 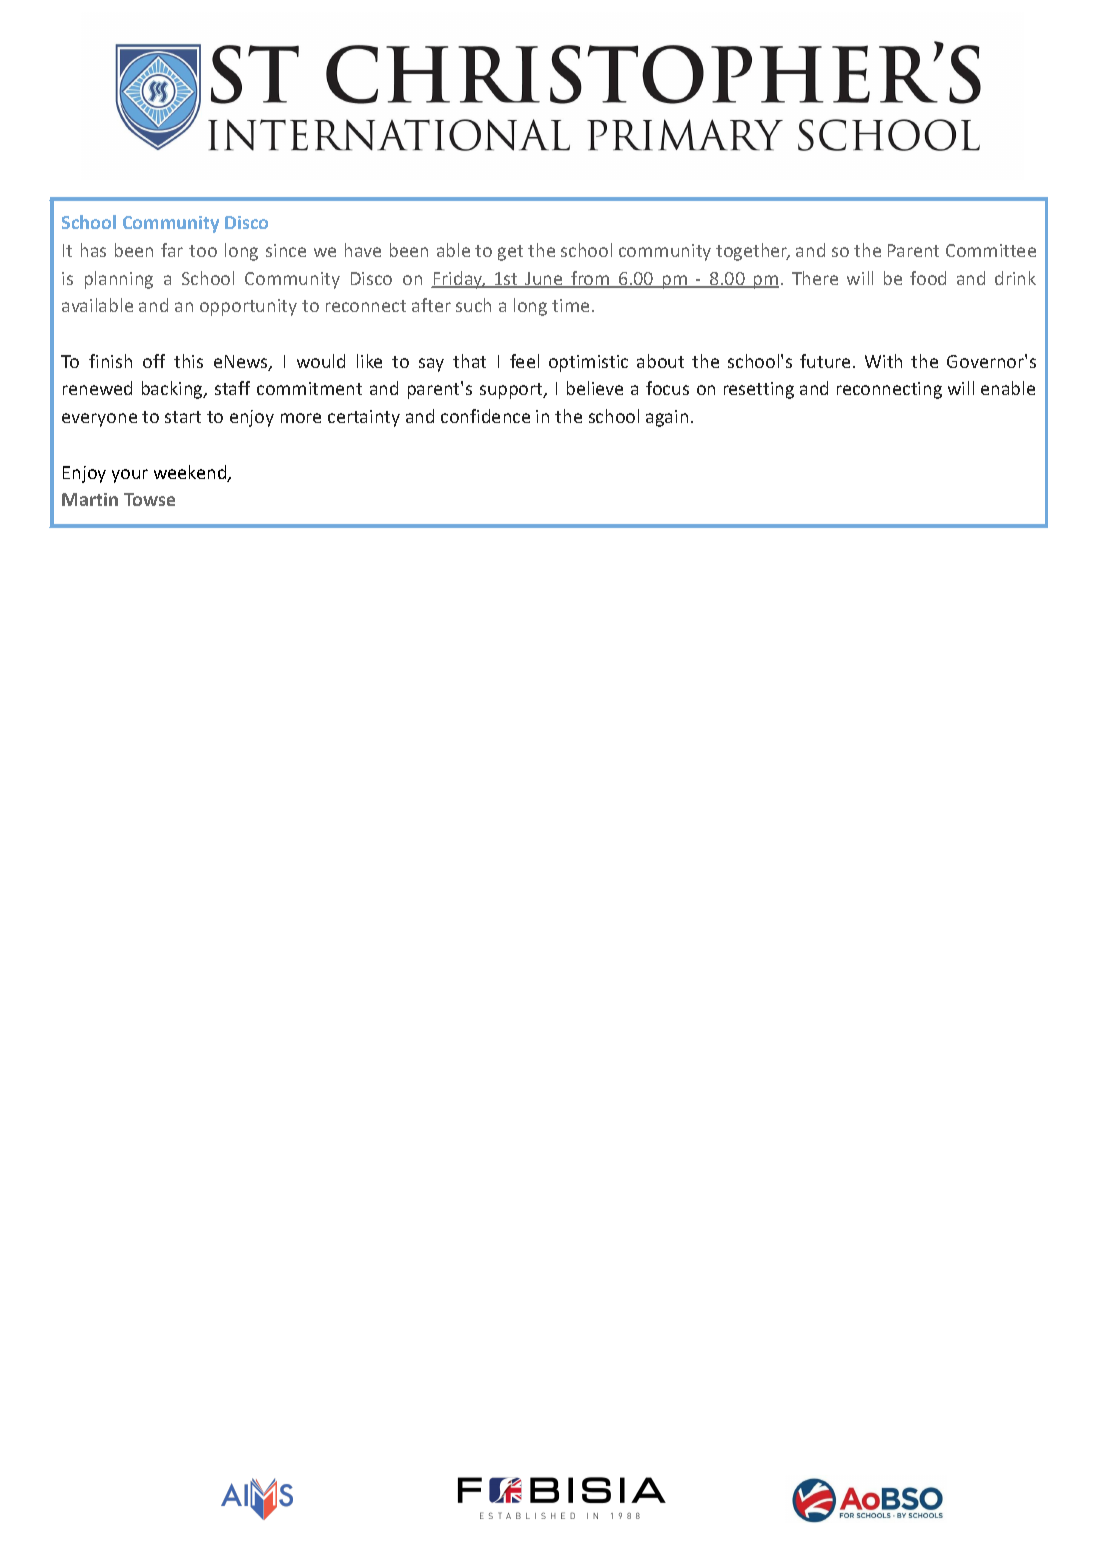 What do you see at coordinates (991, 250) in the page?
I see `Committee` at bounding box center [991, 250].
